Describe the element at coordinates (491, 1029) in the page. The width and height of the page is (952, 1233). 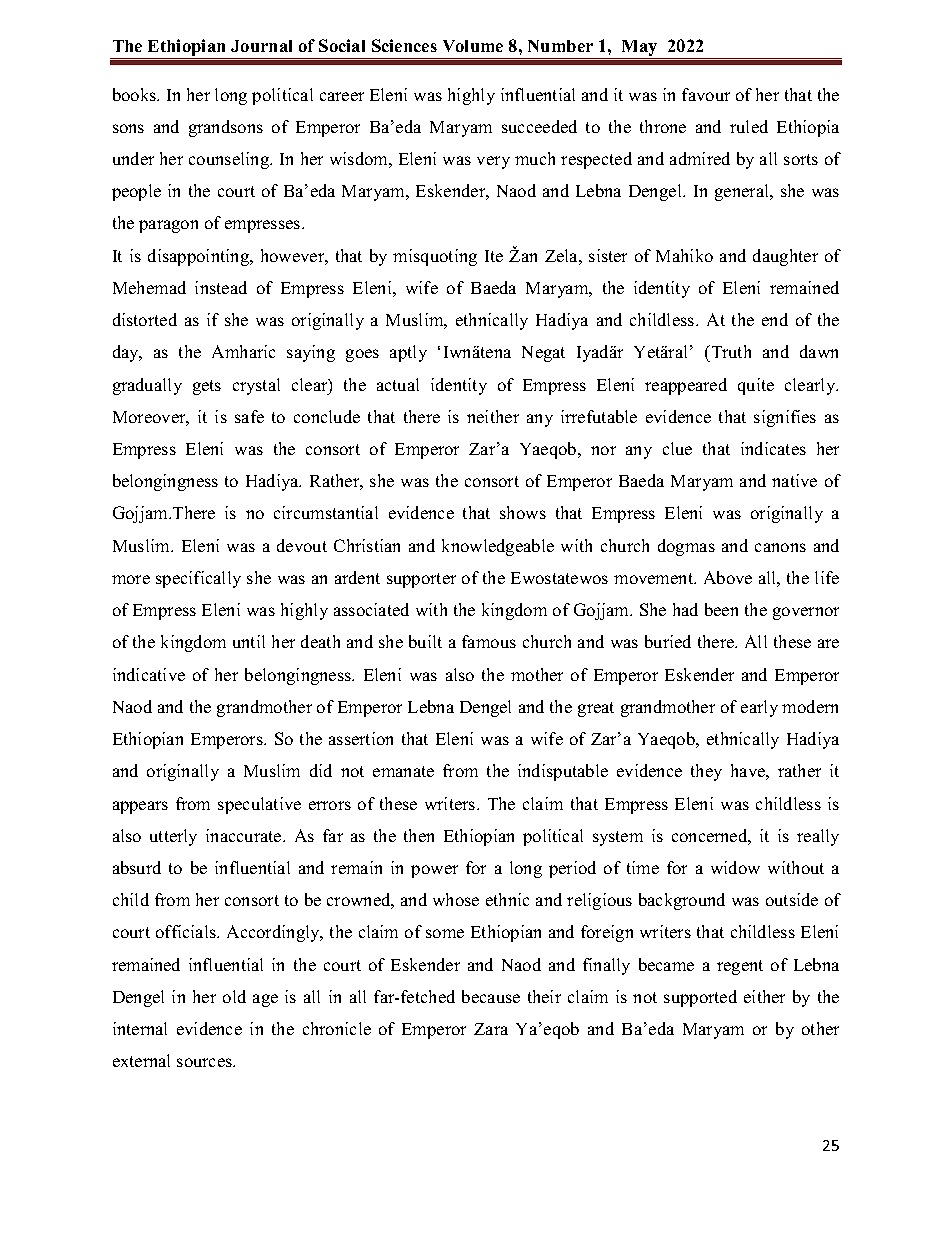
I see `Zara` at that location.
